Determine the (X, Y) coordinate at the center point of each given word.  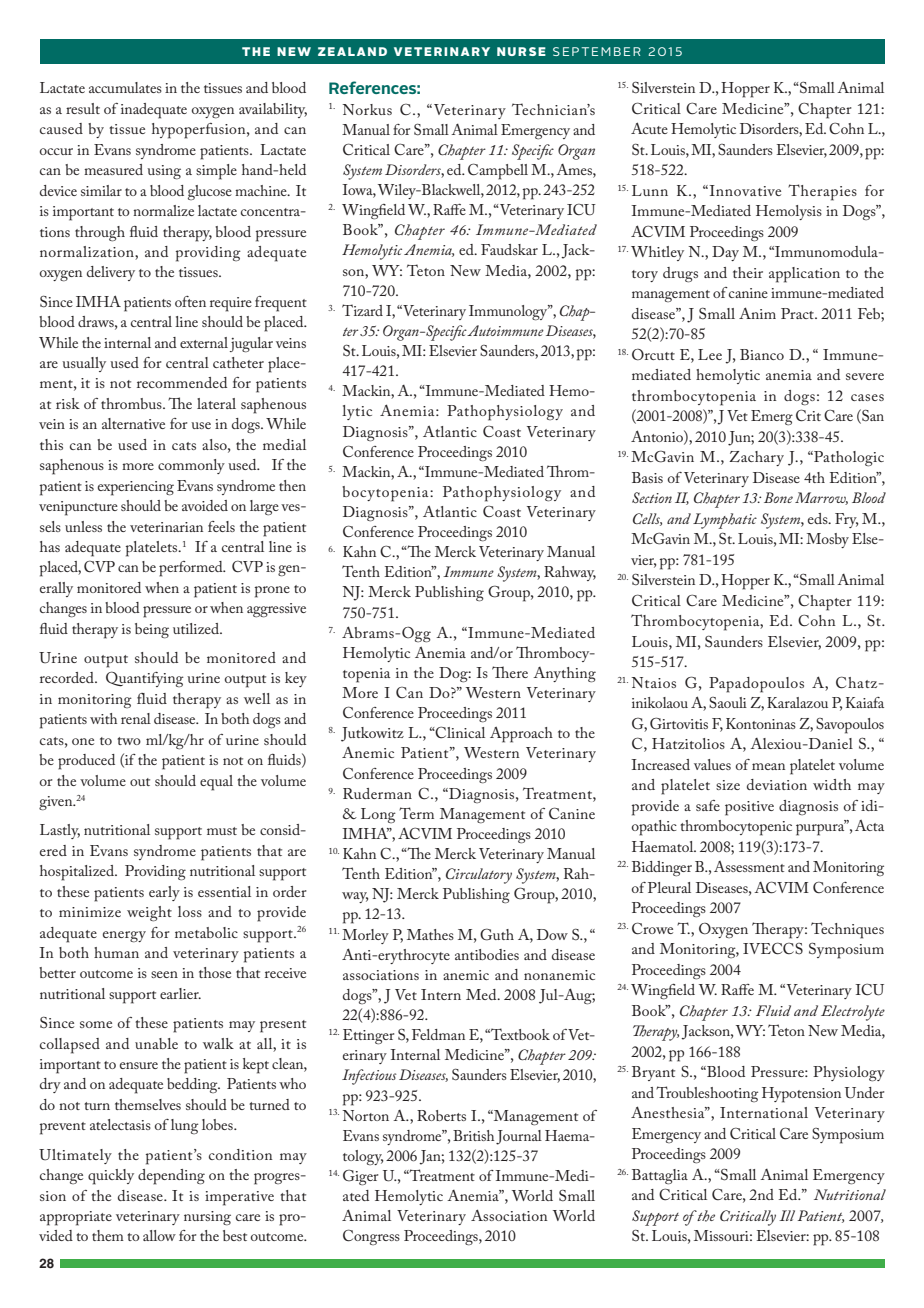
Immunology (509, 313)
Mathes (430, 934)
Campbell (498, 171)
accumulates (125, 87)
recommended (182, 382)
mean (768, 766)
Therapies (822, 192)
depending (171, 1177)
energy (124, 937)
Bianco (762, 354)
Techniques (847, 930)
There (510, 672)
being (152, 631)
